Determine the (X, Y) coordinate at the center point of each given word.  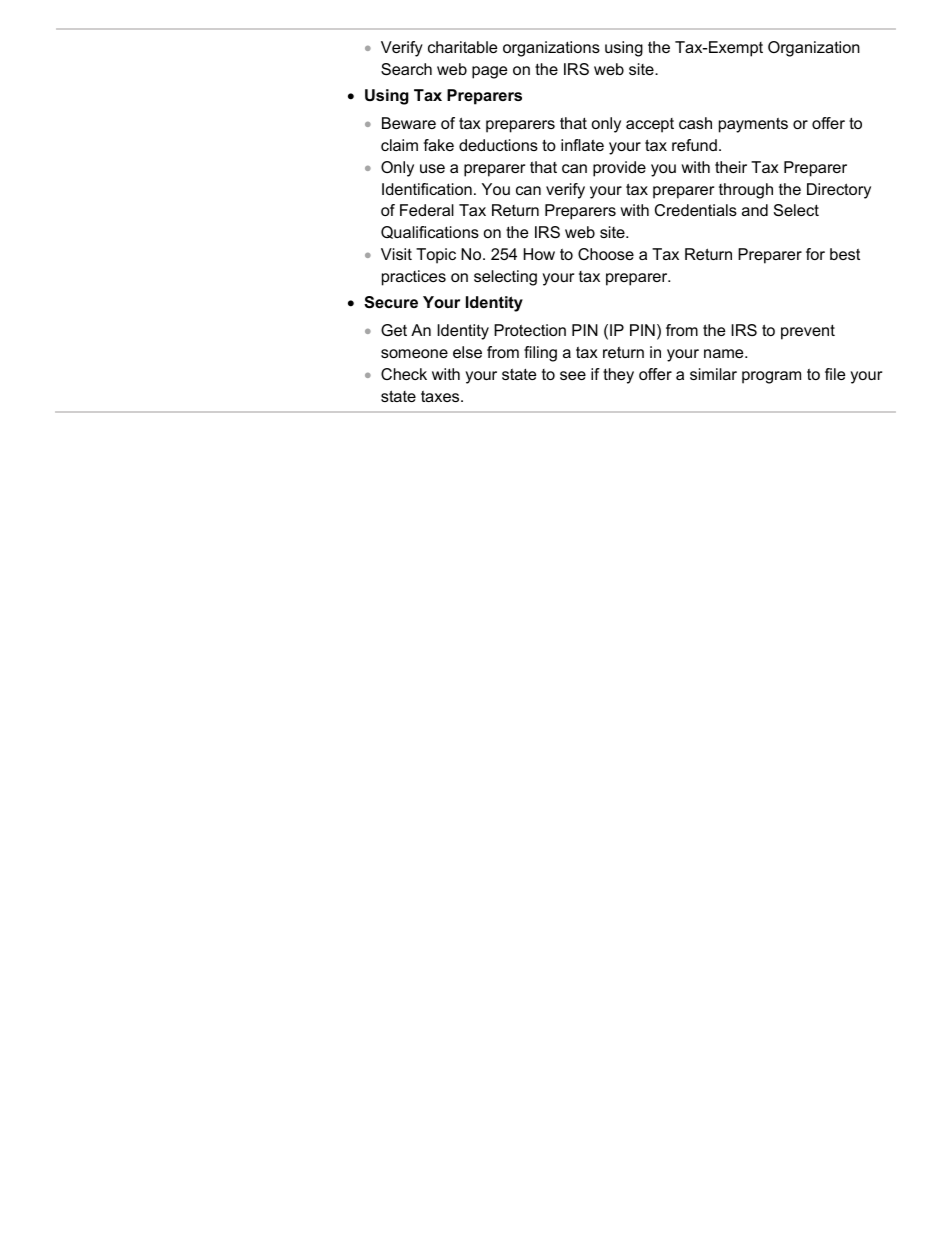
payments (753, 125)
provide (619, 169)
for (815, 254)
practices (414, 278)
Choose (606, 254)
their (731, 167)
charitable (462, 47)
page (489, 72)
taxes (441, 396)
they (618, 376)
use (432, 168)
